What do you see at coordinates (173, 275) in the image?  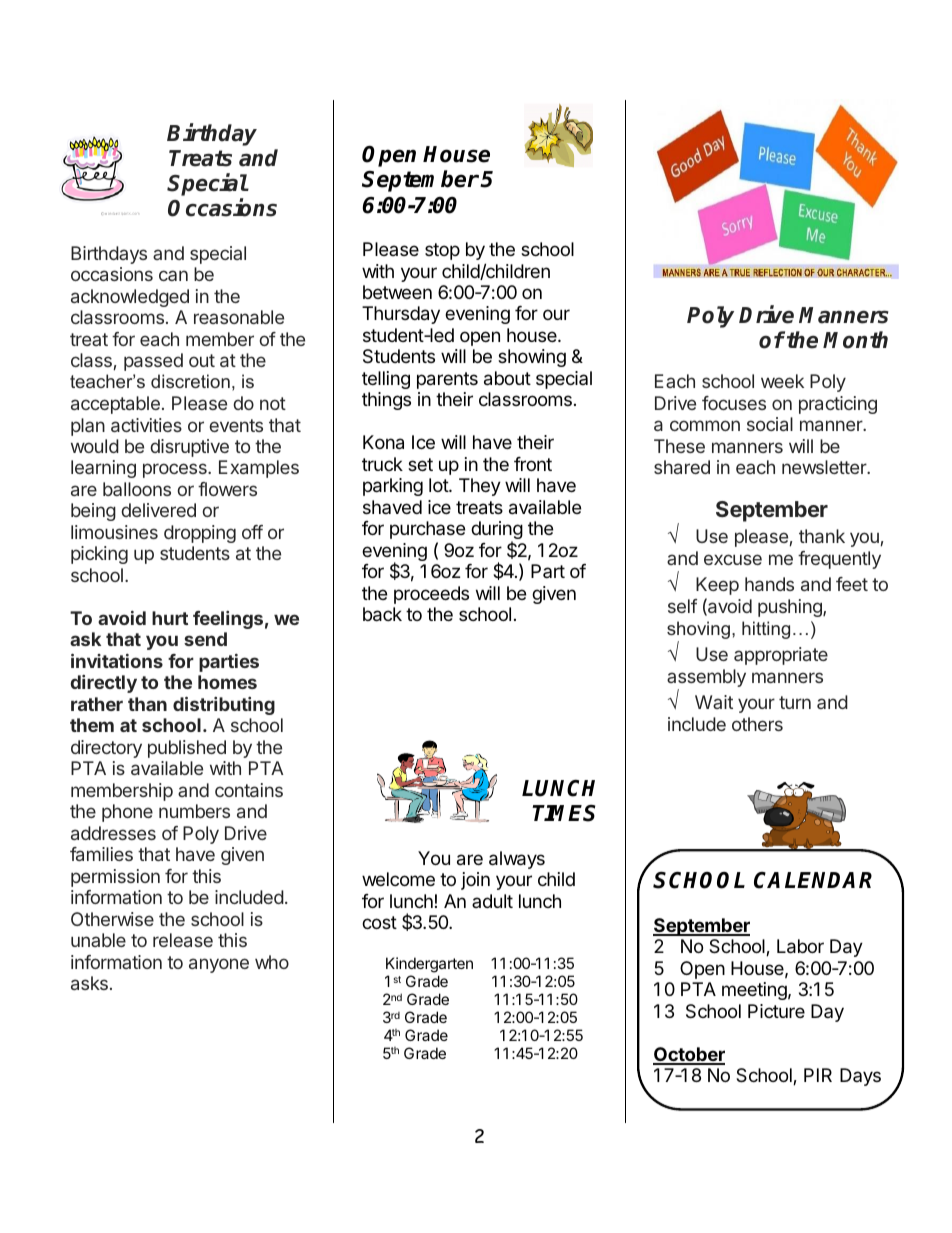 I see `can` at bounding box center [173, 275].
